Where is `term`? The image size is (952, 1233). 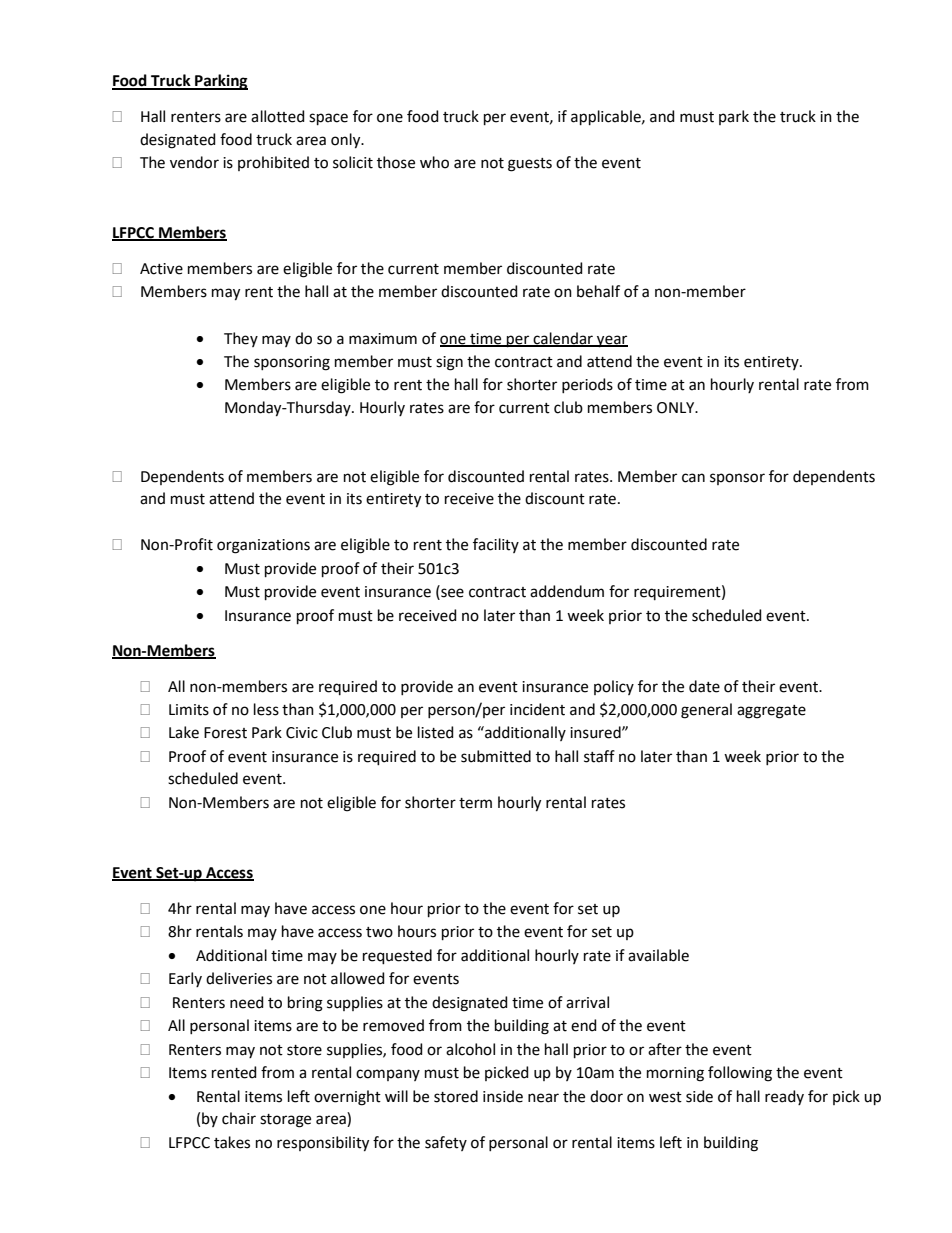 term is located at coordinates (475, 803).
